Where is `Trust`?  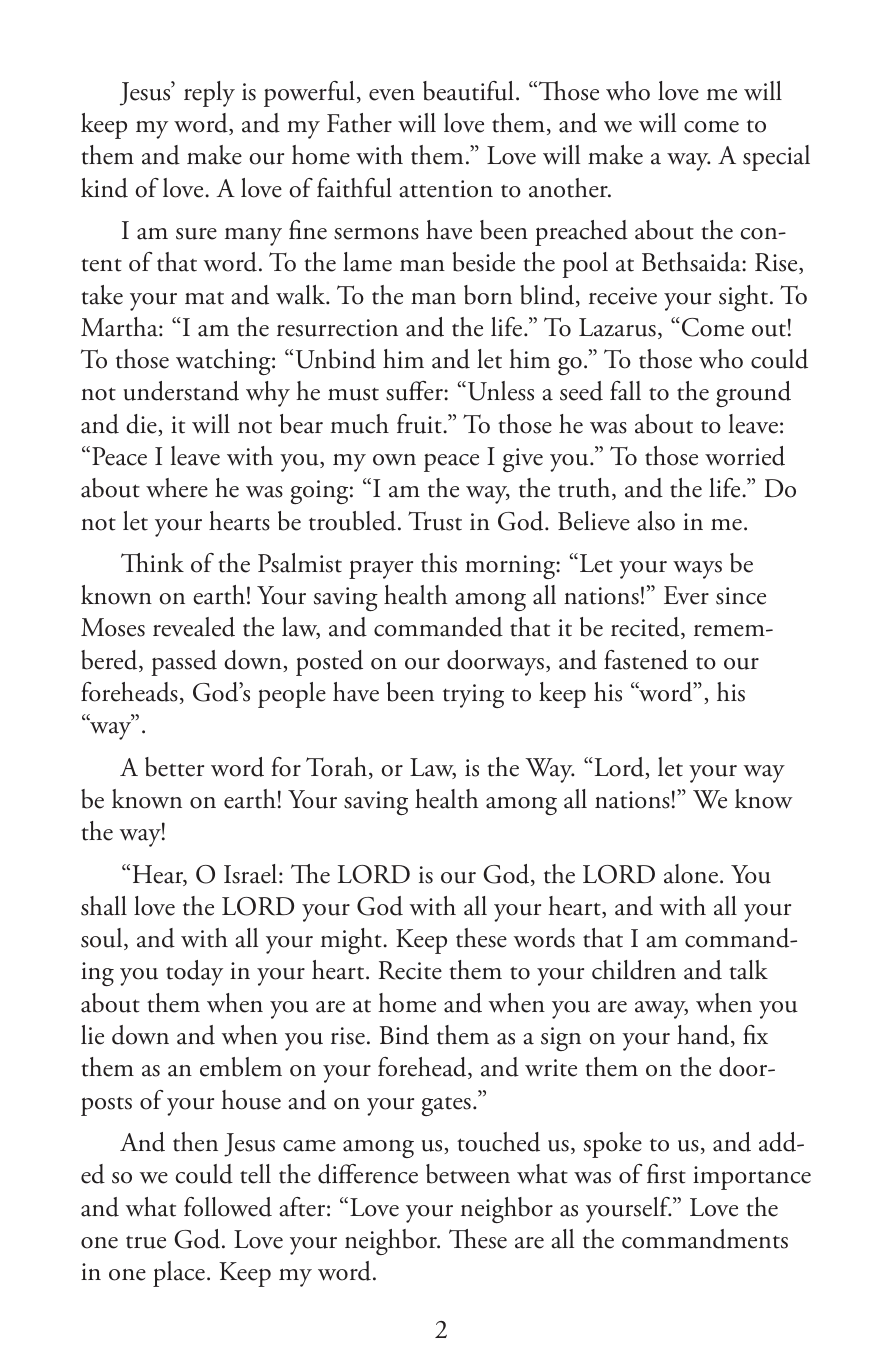 Trust is located at coordinates (435, 521).
